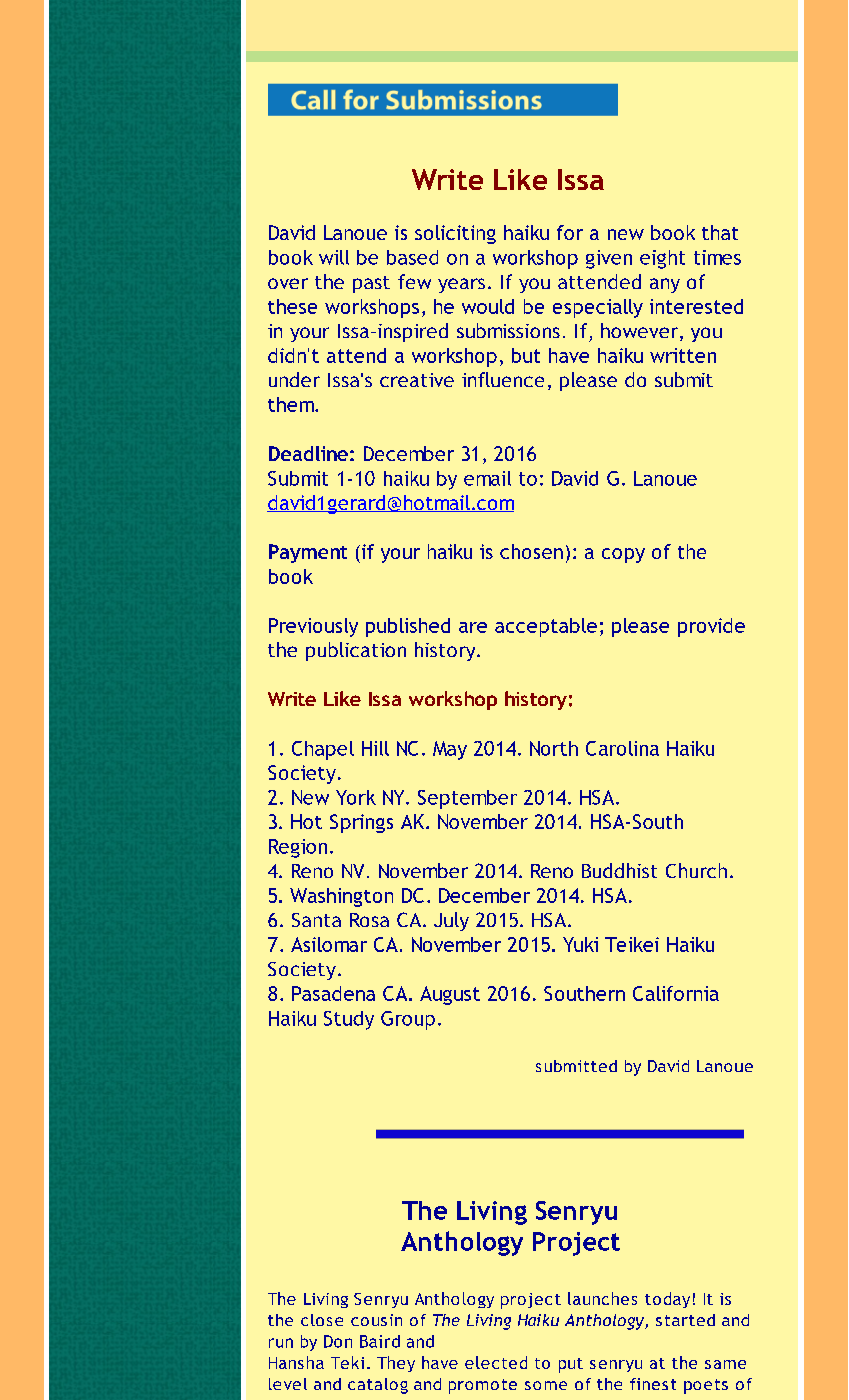 This screenshot has width=849, height=1400. Describe the element at coordinates (467, 799) in the screenshot. I see `September` at that location.
